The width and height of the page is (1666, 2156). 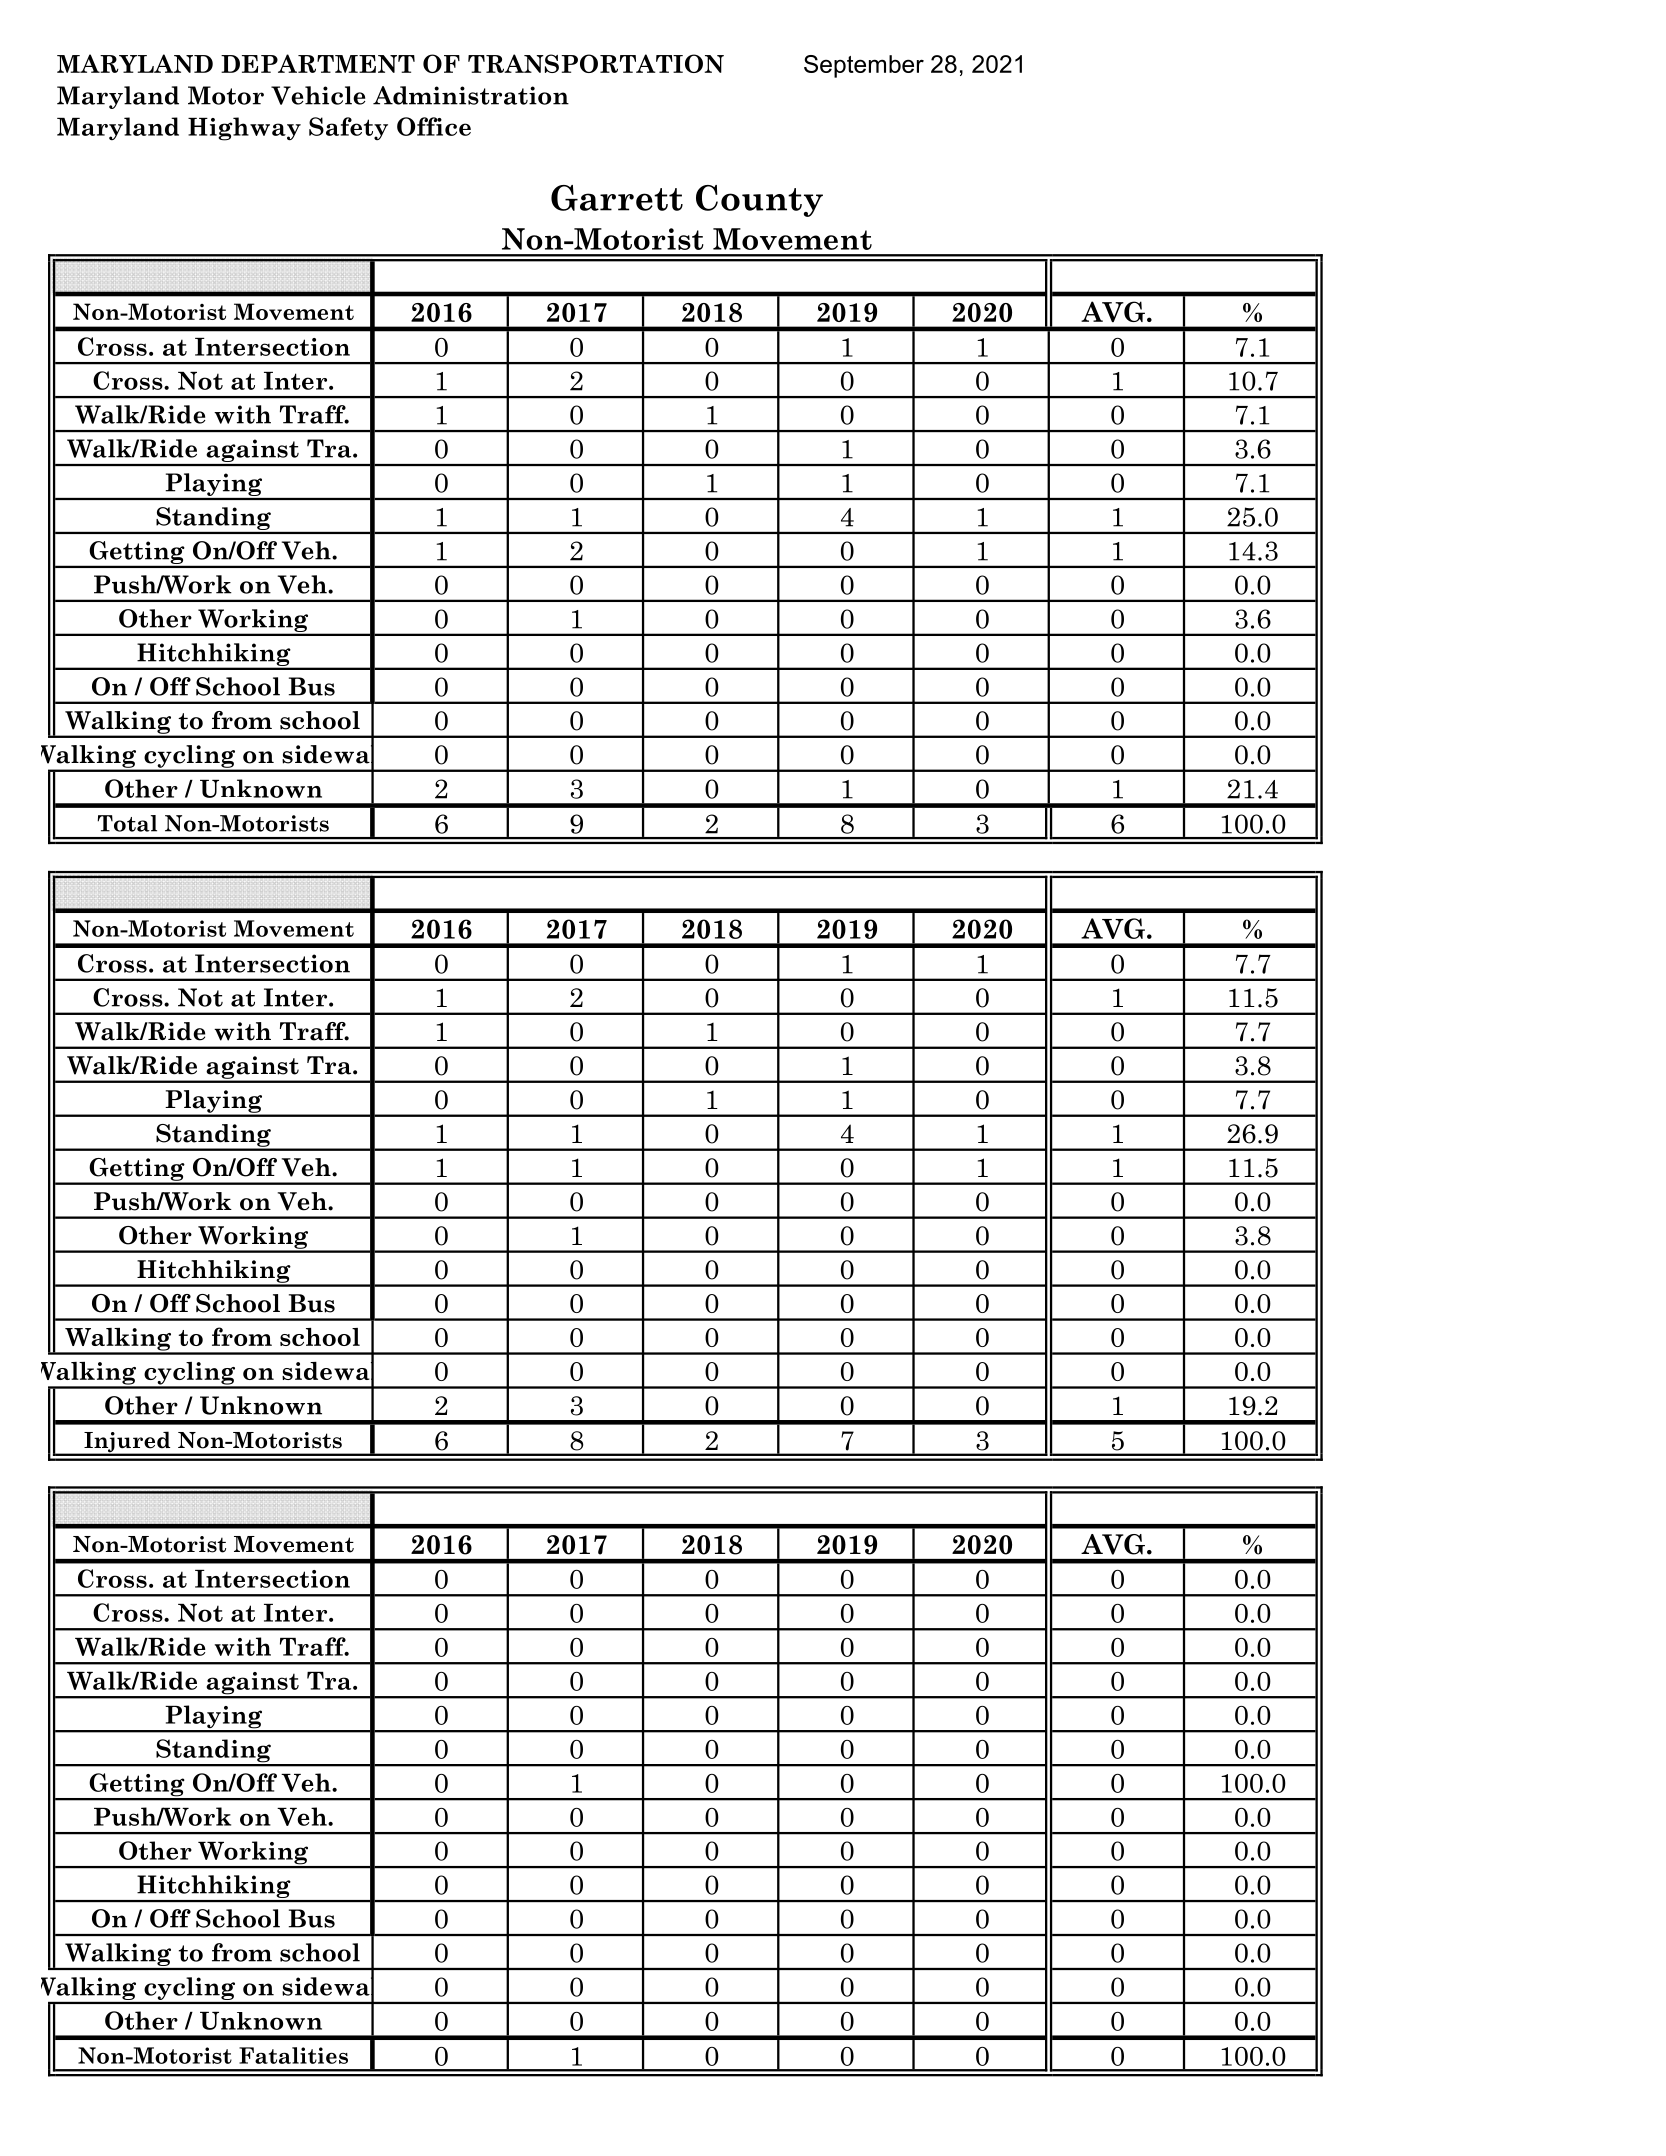 I want to click on September, so click(x=864, y=66).
